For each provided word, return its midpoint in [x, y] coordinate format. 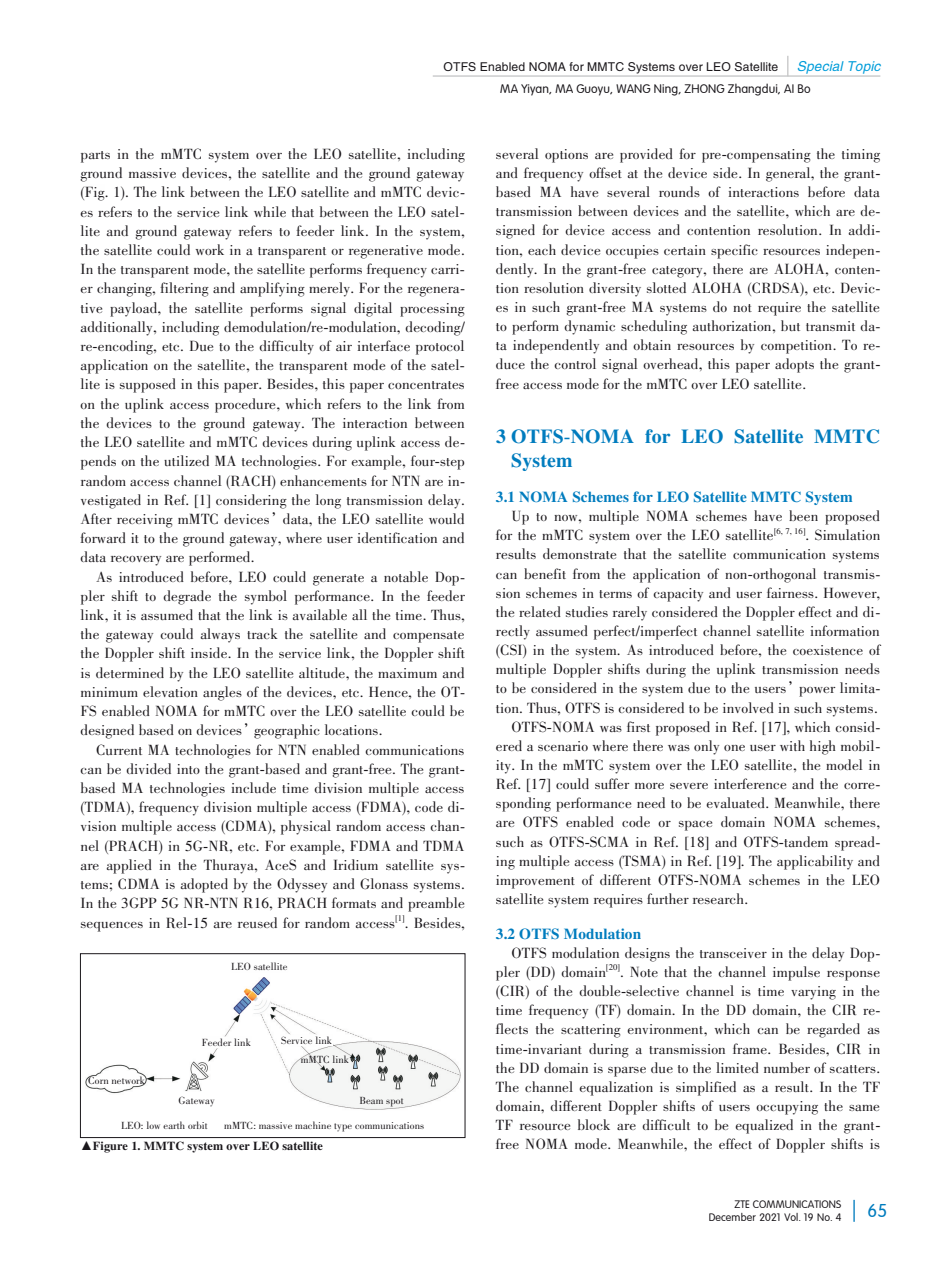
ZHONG [704, 88]
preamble [436, 904]
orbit [197, 1125]
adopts [794, 365]
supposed [148, 385]
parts [95, 157]
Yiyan [536, 90]
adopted [204, 885]
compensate [428, 637]
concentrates [426, 385]
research [719, 898]
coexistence [828, 650]
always [220, 635]
